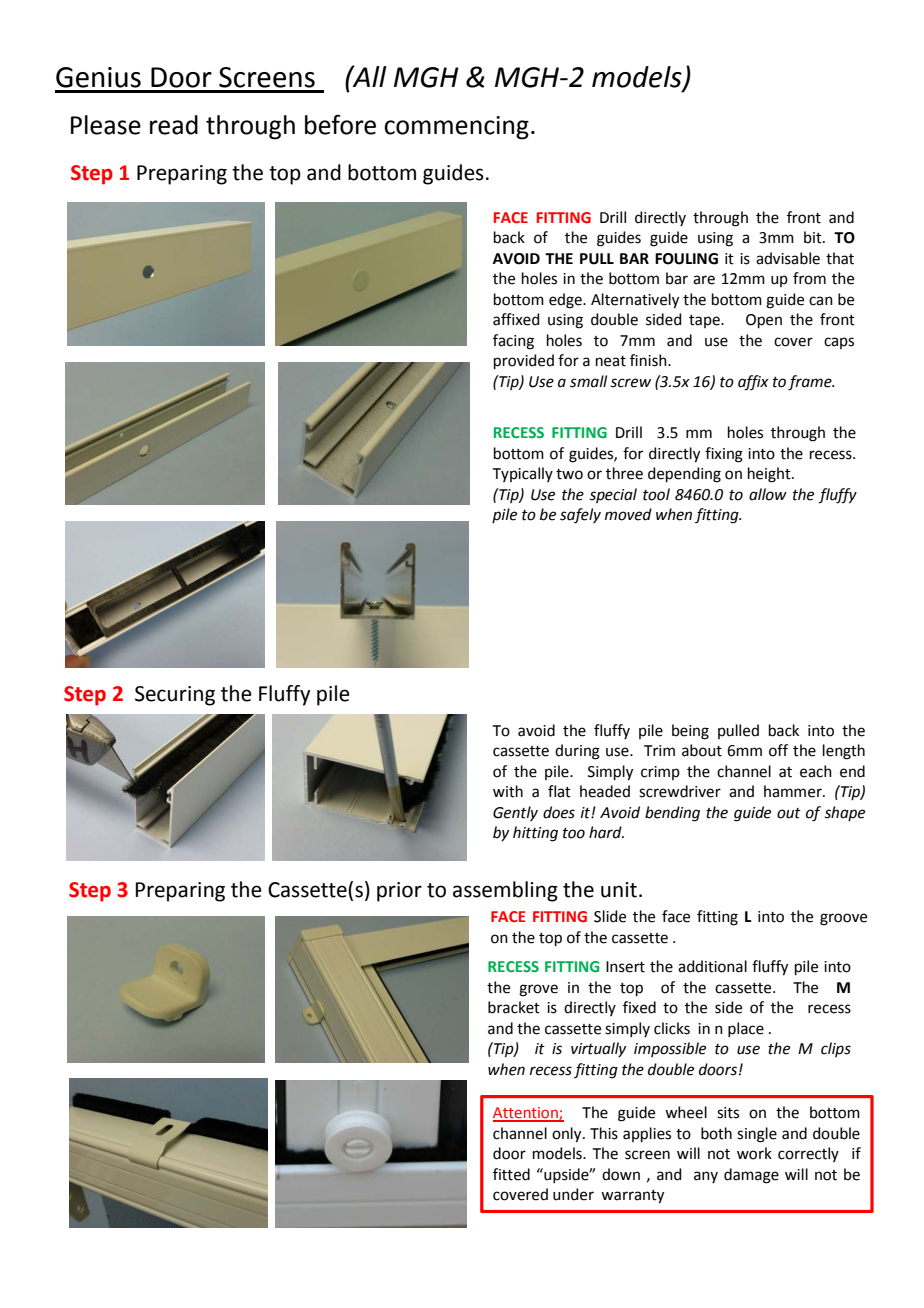 This screenshot has height=1308, width=924. Describe the element at coordinates (754, 1153) in the screenshot. I see `work` at that location.
